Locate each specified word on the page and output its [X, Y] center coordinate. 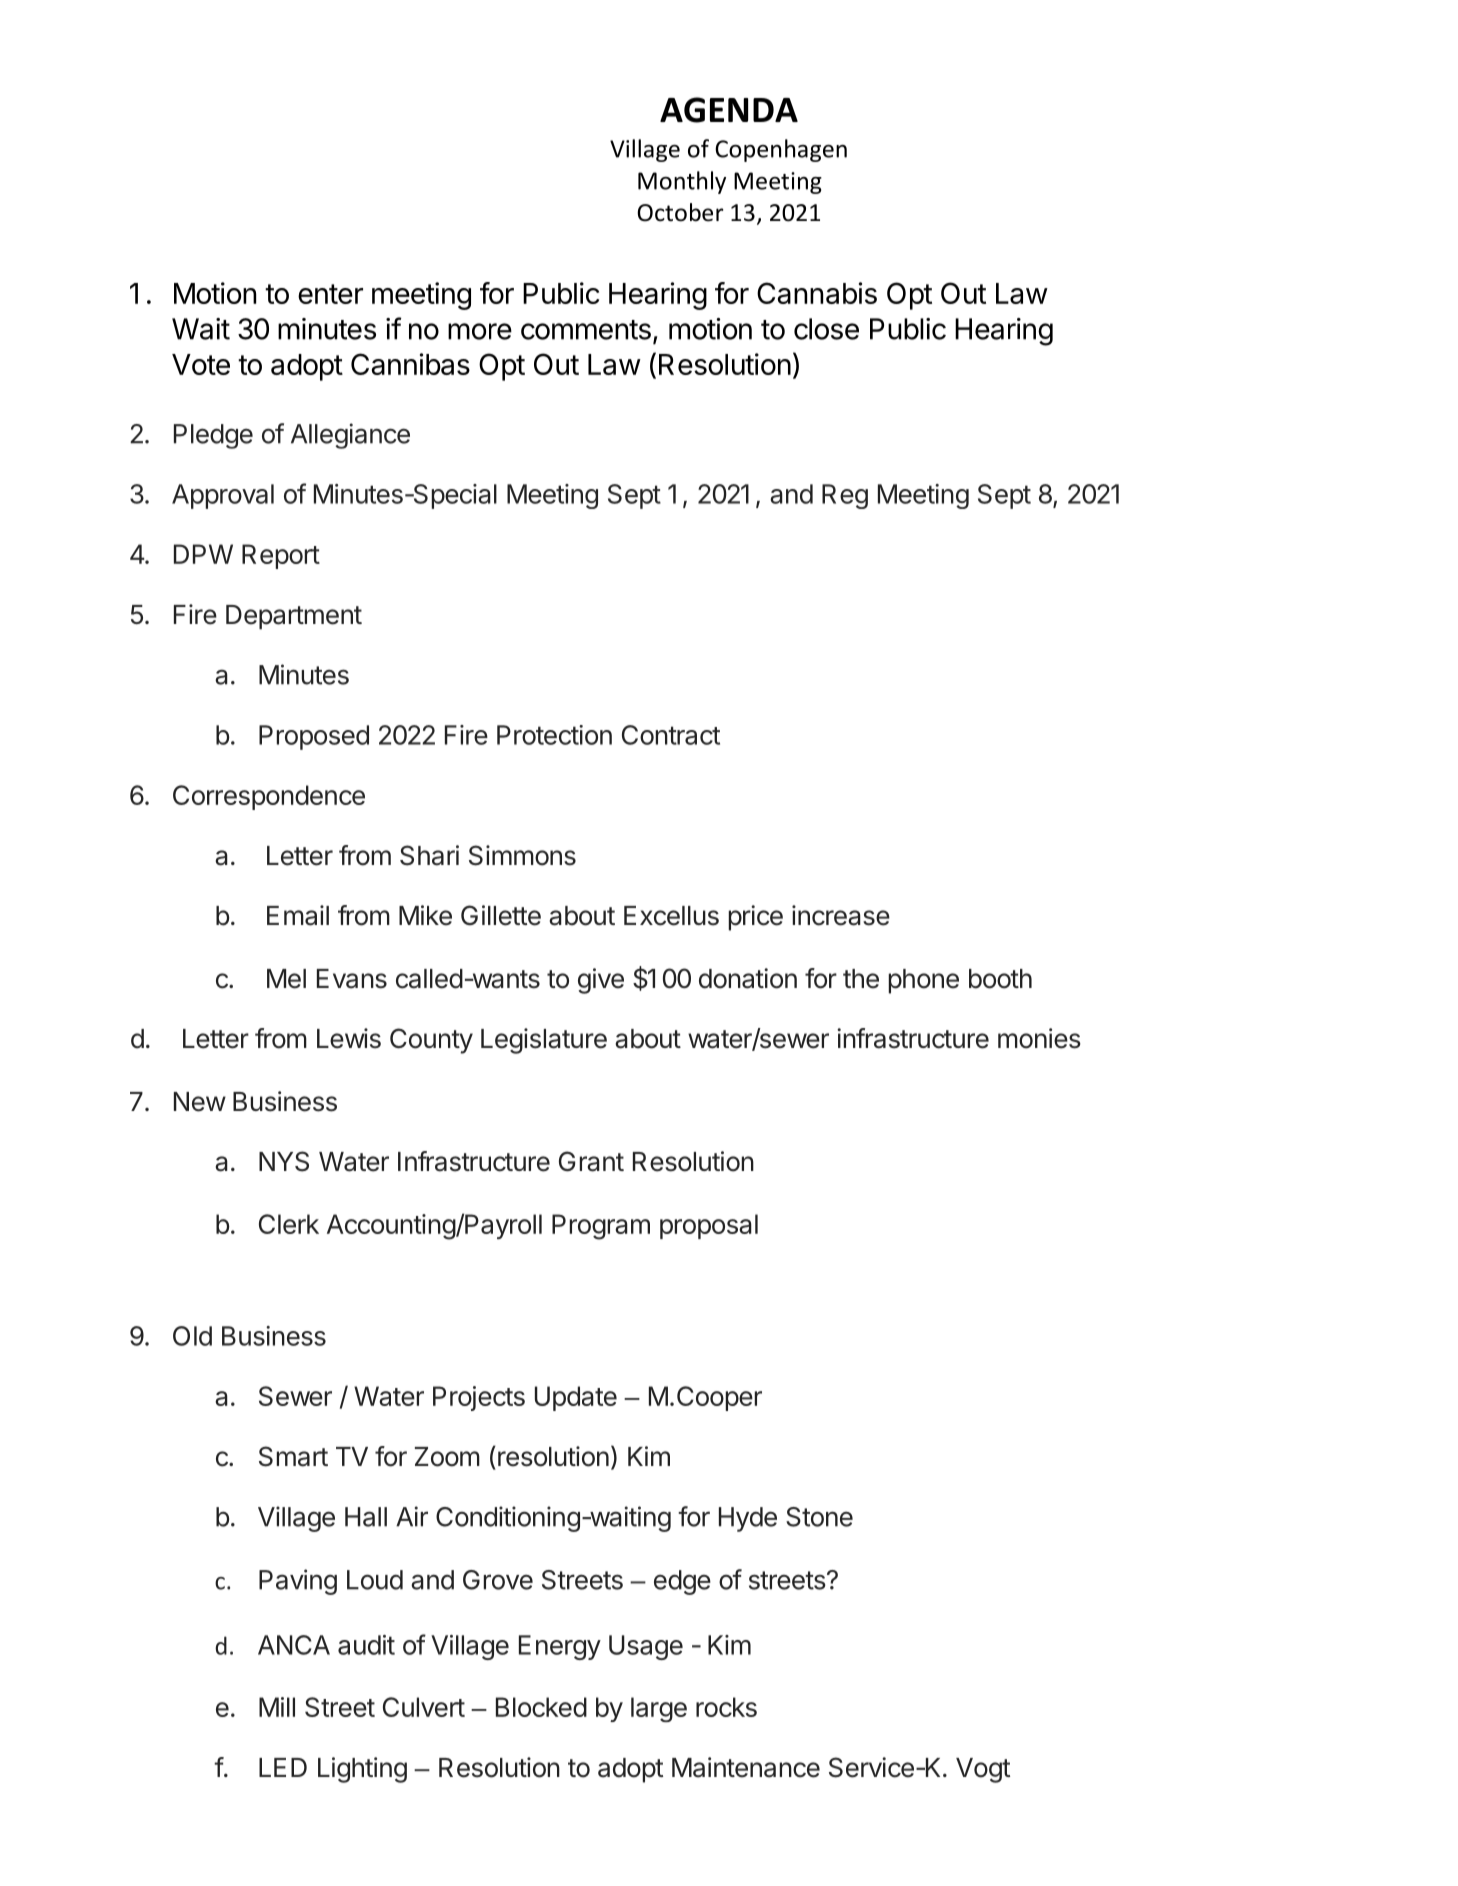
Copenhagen [781, 150]
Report [281, 556]
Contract [671, 735]
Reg [845, 496]
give [601, 981]
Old [192, 1336]
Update [576, 1398]
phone [924, 981]
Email [298, 915]
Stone [819, 1517]
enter [330, 294]
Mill [277, 1707]
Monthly [682, 182]
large [659, 1709]
